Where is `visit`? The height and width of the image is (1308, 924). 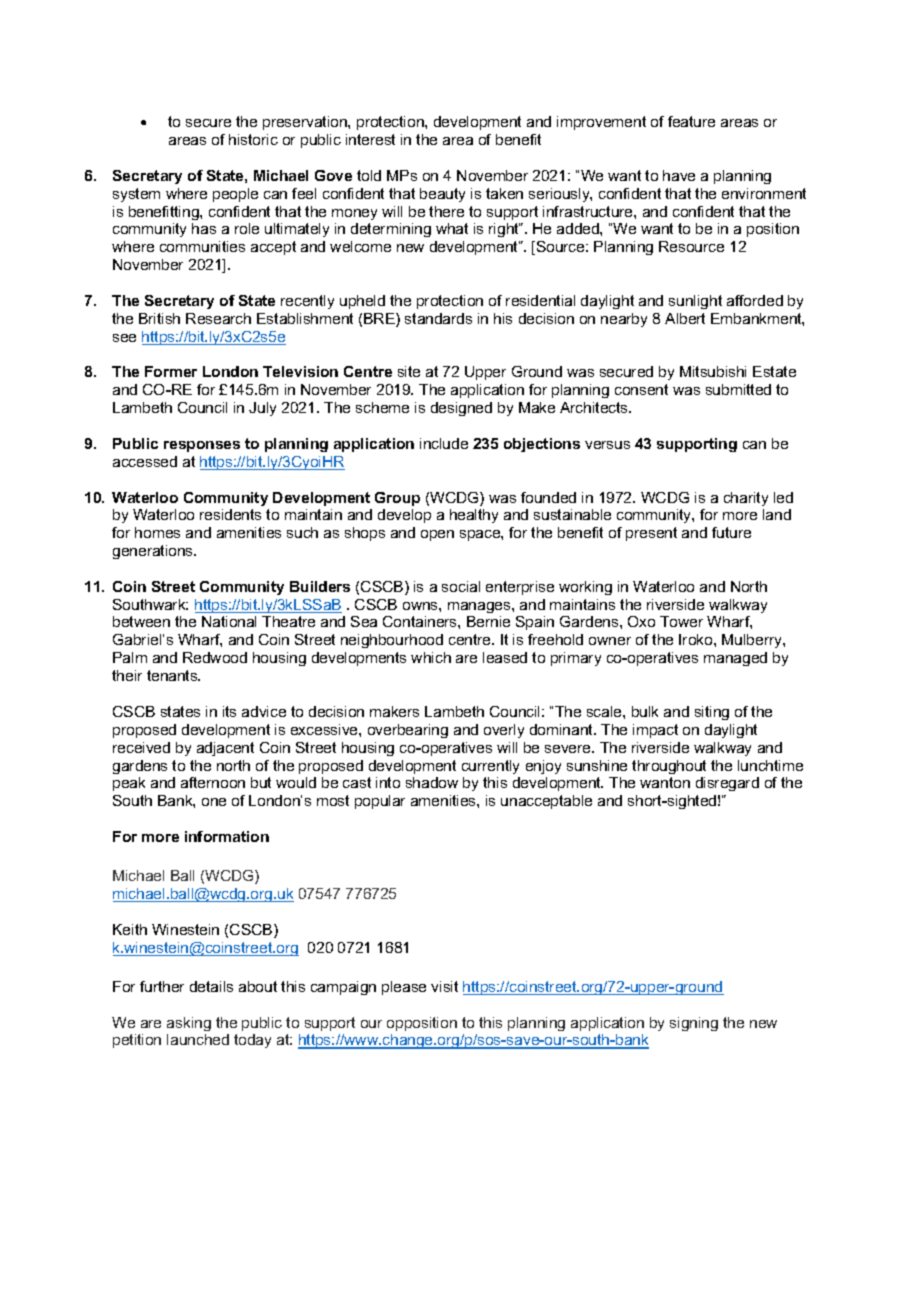
visit is located at coordinates (444, 986).
